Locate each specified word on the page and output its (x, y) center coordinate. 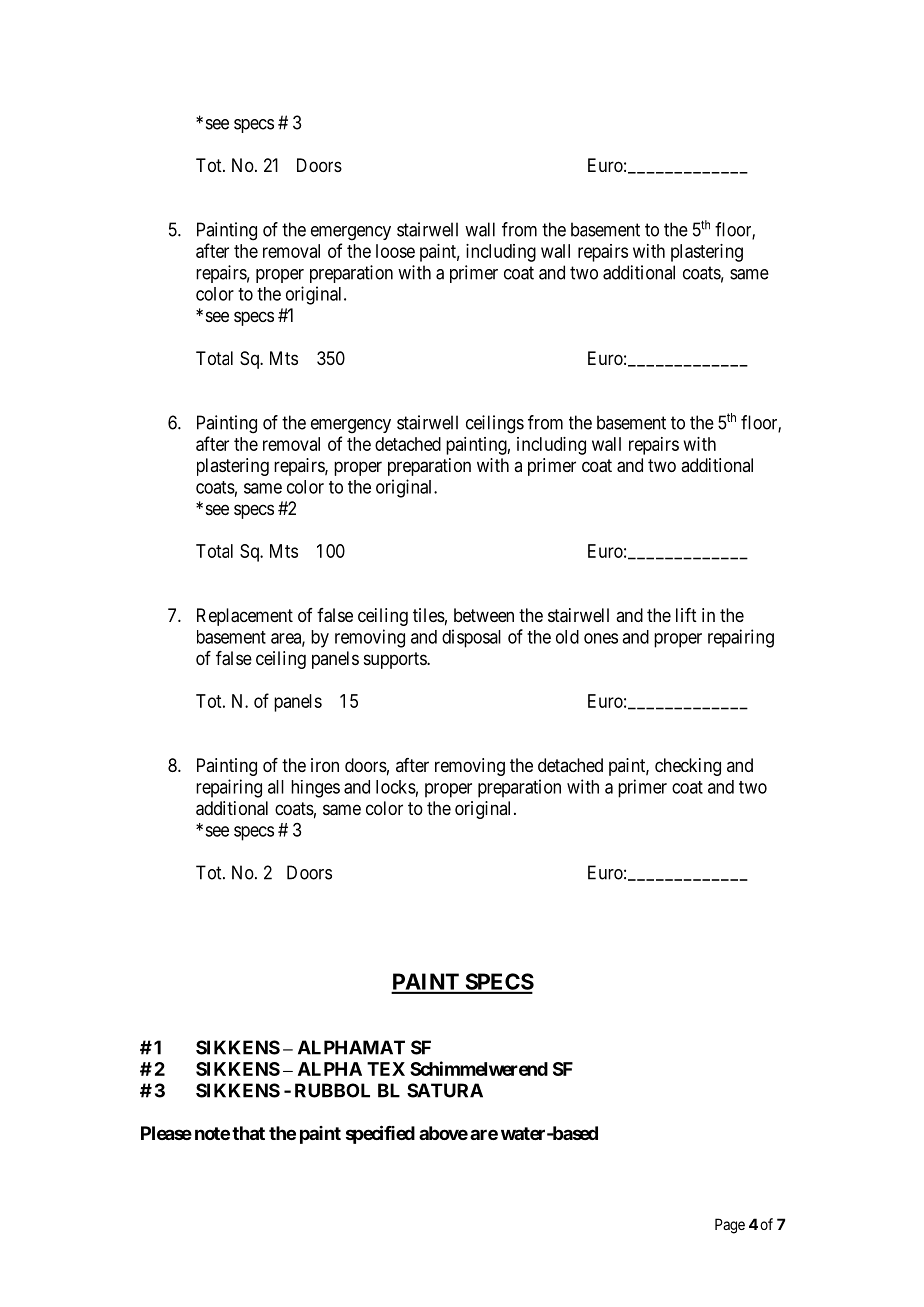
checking (688, 767)
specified (380, 1134)
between (484, 615)
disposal (471, 638)
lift (686, 615)
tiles (429, 615)
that (248, 1133)
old (567, 637)
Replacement (245, 617)
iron (325, 765)
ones (601, 638)
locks (396, 787)
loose (395, 251)
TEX (386, 1069)
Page (730, 1226)
